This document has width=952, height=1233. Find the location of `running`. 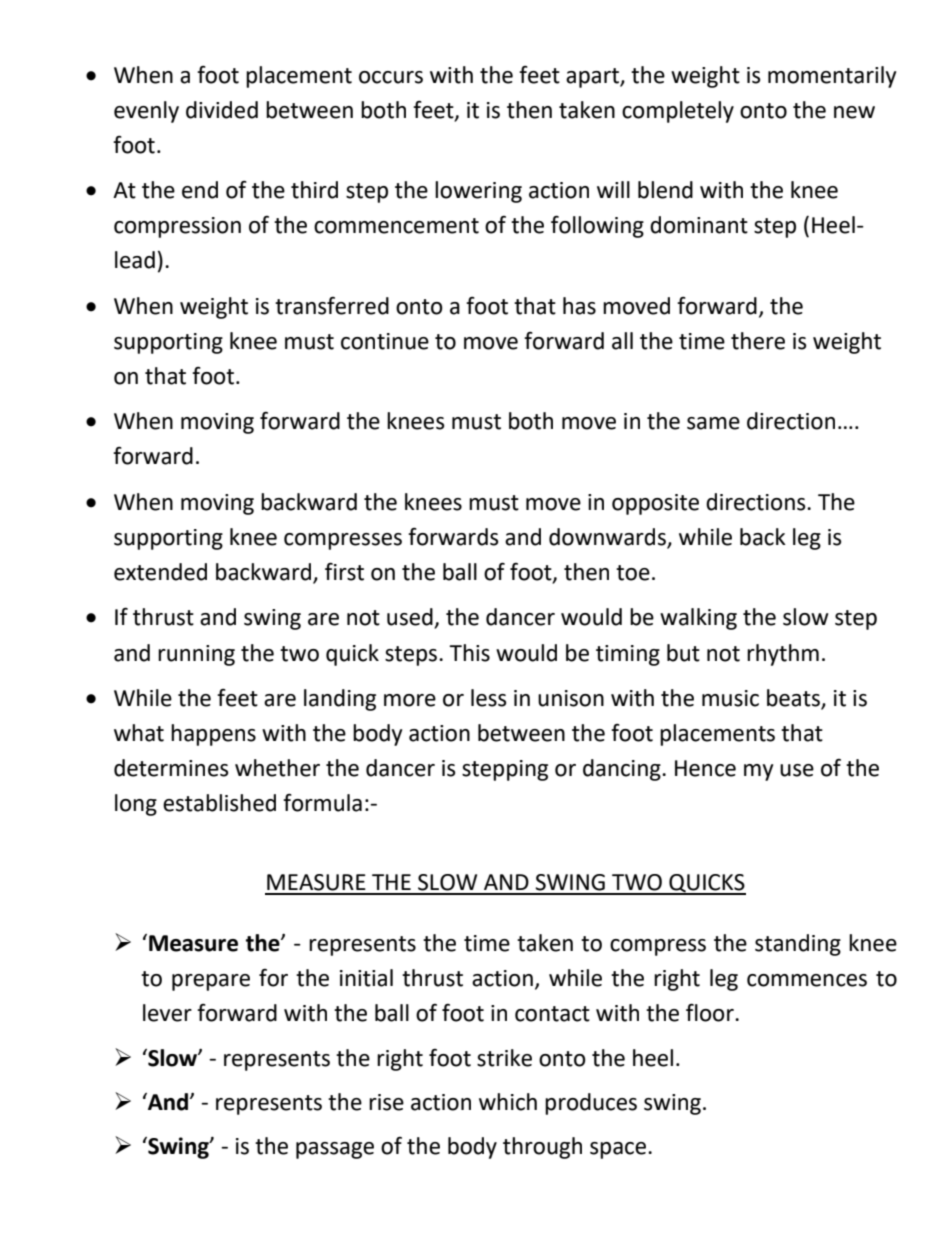

running is located at coordinates (196, 655).
